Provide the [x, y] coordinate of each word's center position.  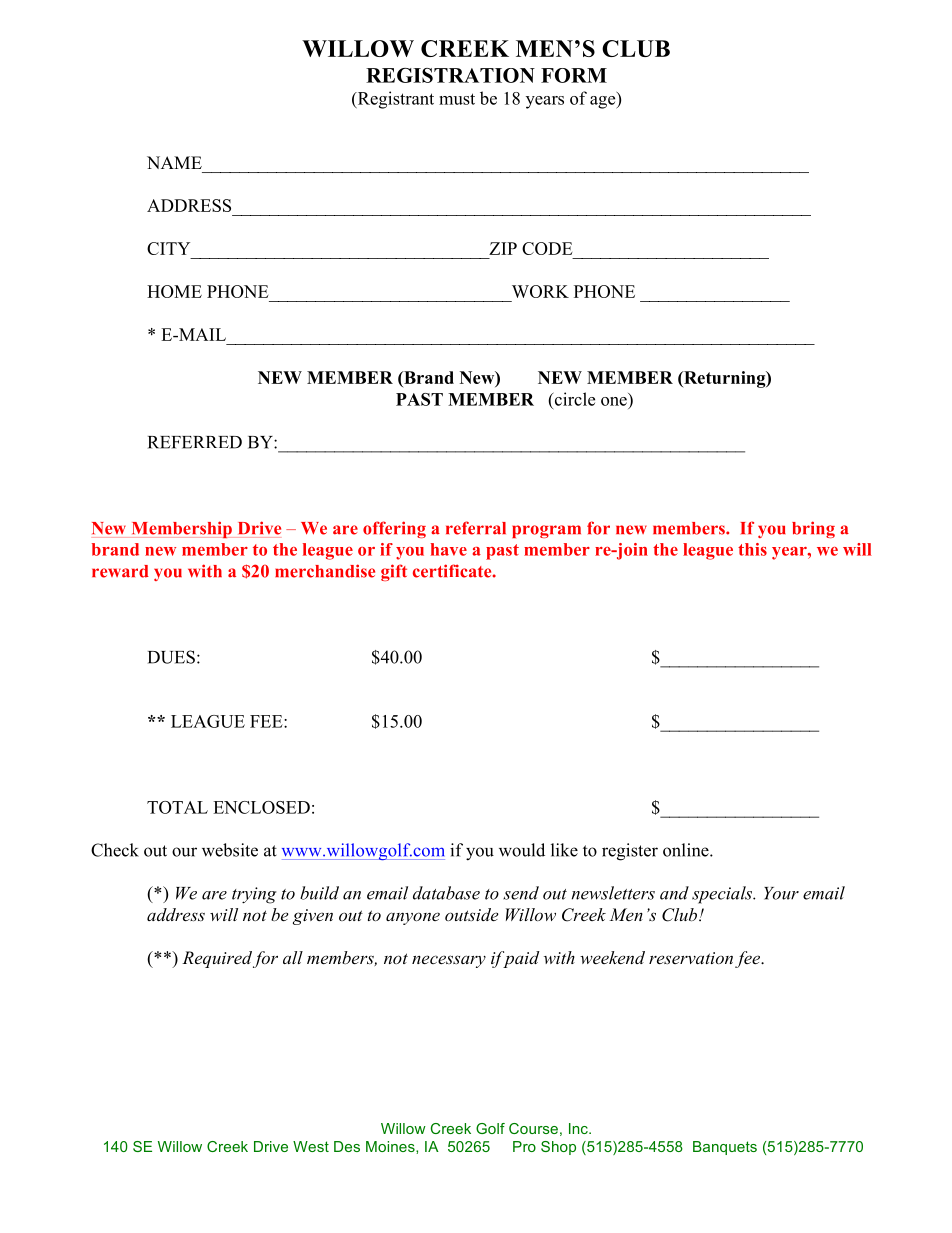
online [687, 850]
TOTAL [177, 807]
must [457, 99]
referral [476, 528]
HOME [174, 291]
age [604, 102]
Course [533, 1128]
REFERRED [195, 442]
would [522, 850]
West [311, 1146]
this [752, 549]
